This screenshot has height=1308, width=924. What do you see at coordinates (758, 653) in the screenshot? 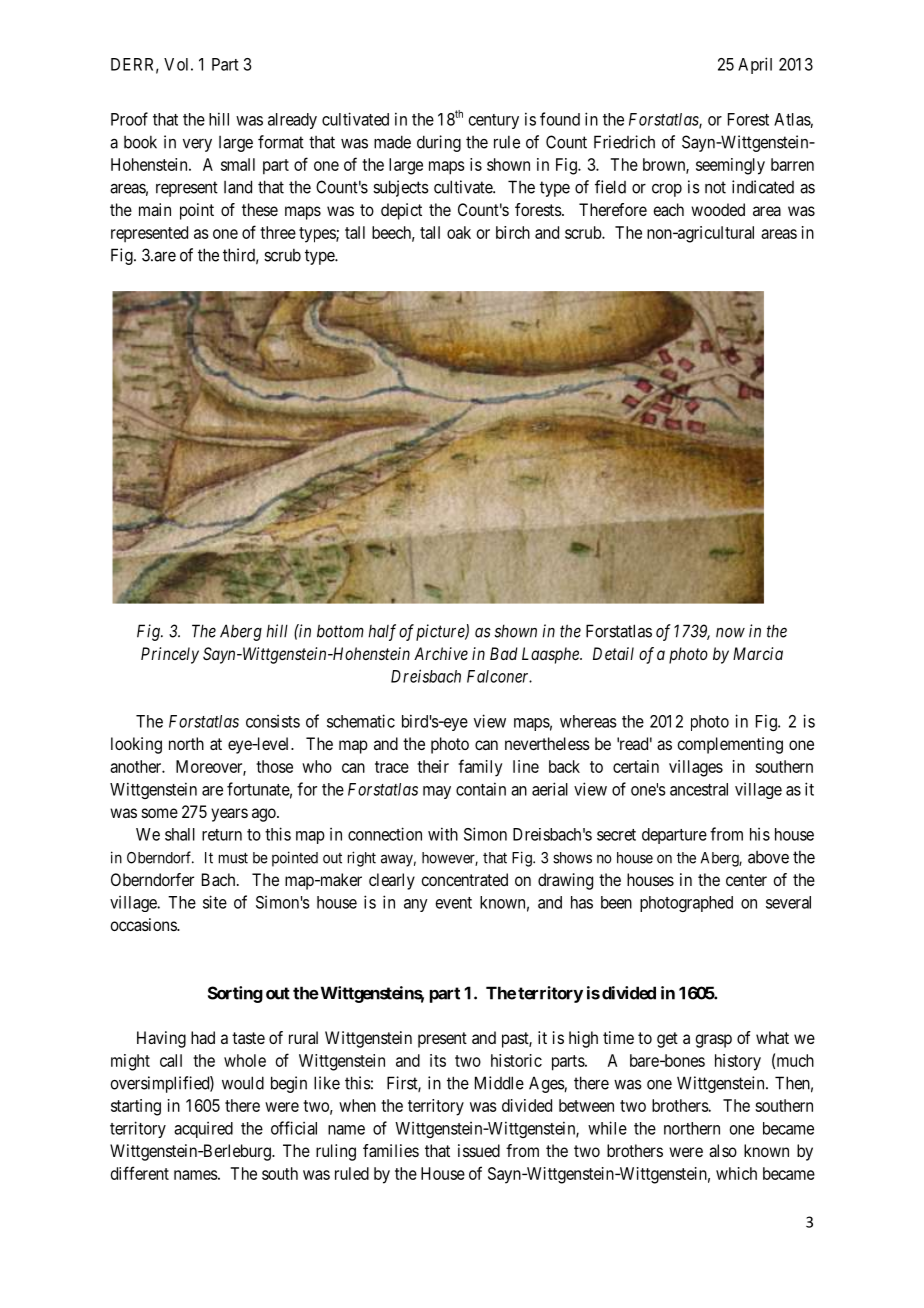
I see `Marcia` at bounding box center [758, 653].
